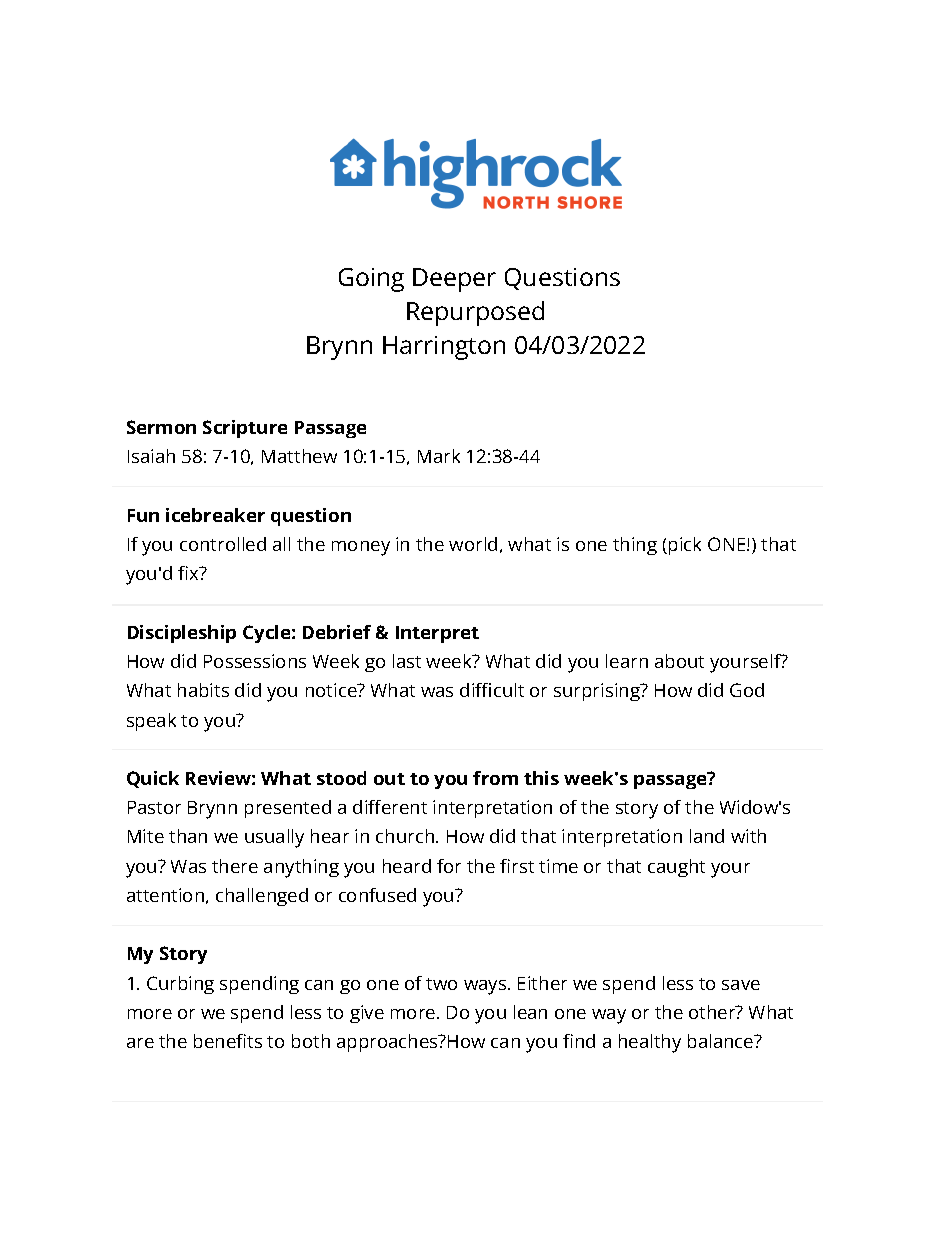  What do you see at coordinates (255, 661) in the screenshot?
I see `Possessions` at bounding box center [255, 661].
